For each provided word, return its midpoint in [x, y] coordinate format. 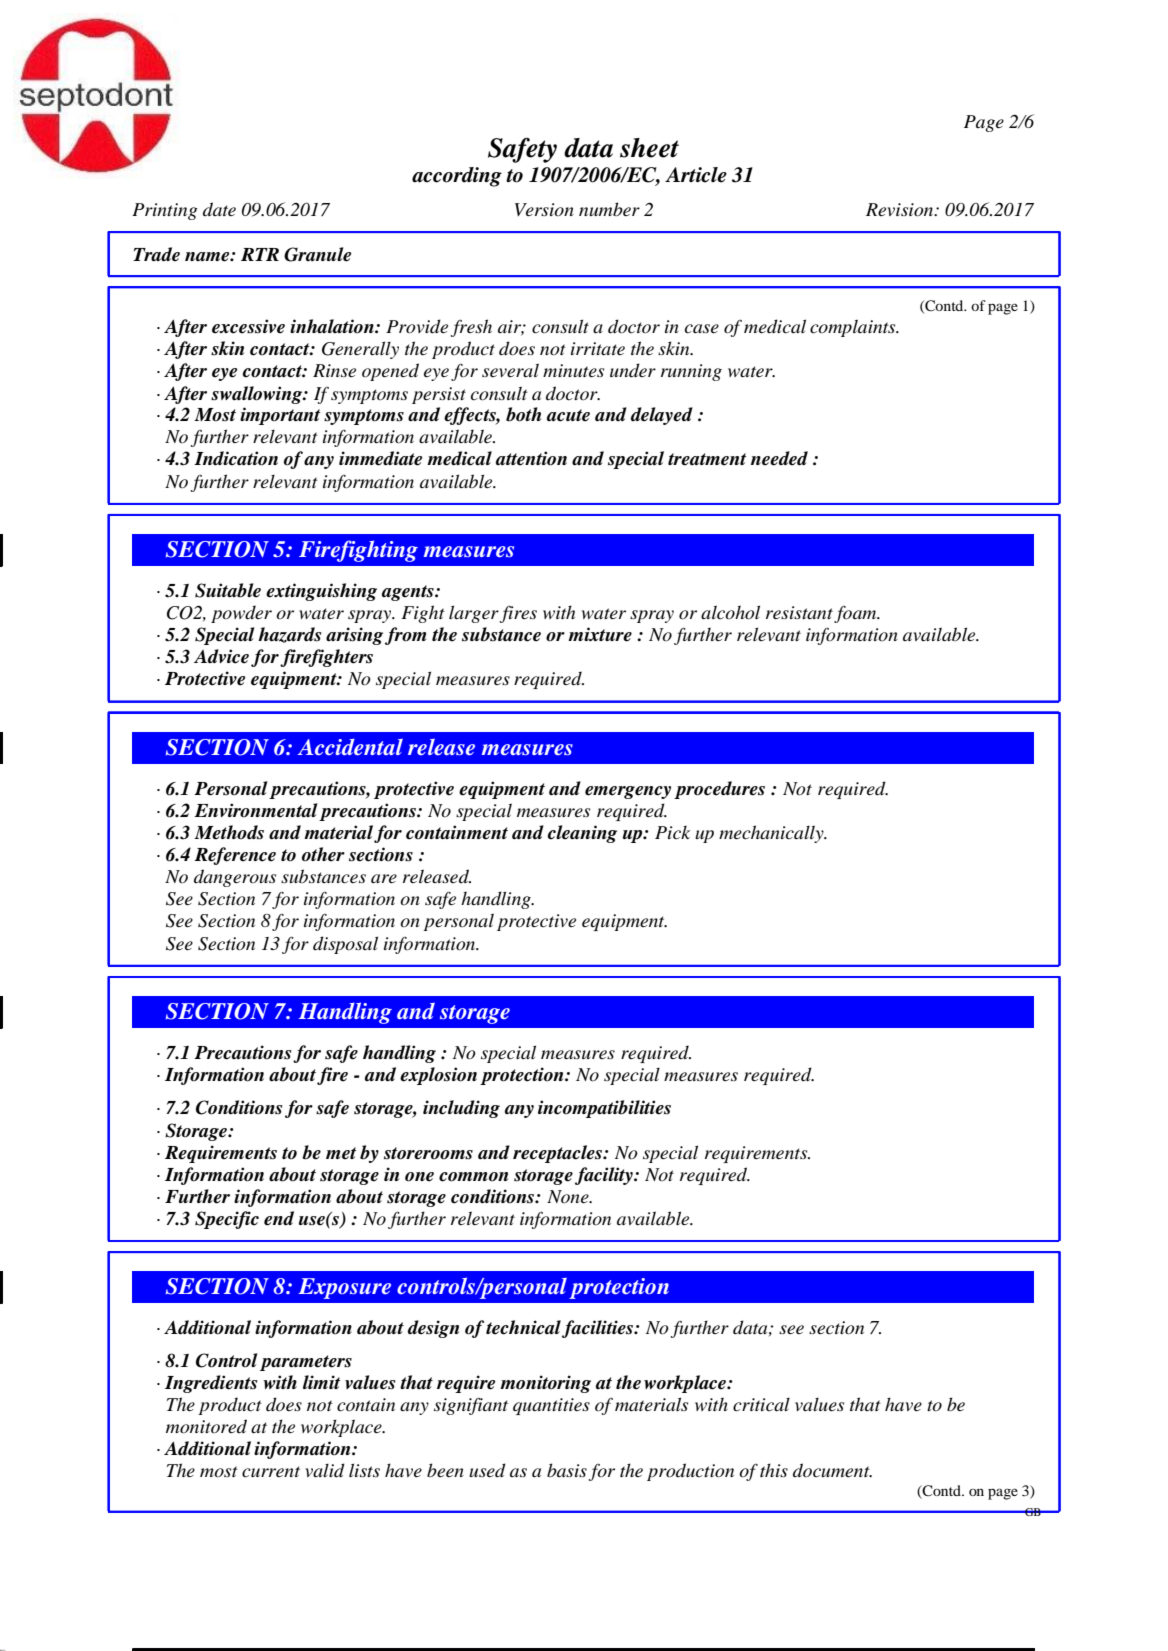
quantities [551, 1406]
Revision [901, 210]
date [219, 209]
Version [544, 210]
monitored [206, 1426]
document [832, 1470]
